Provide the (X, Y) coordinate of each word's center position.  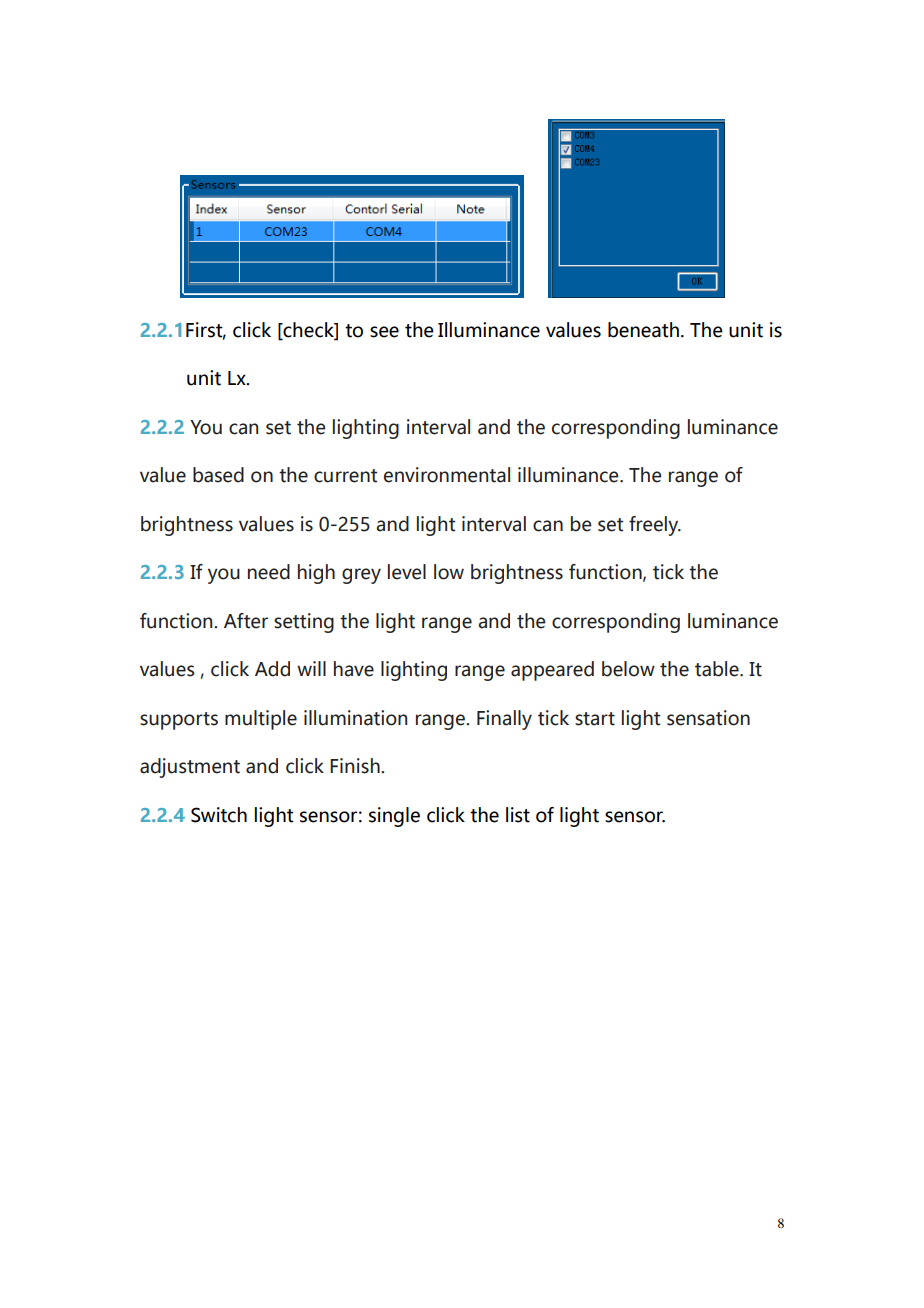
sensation (708, 718)
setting (304, 623)
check (308, 330)
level (407, 572)
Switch (219, 815)
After (246, 621)
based (218, 475)
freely (655, 526)
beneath (643, 330)
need (269, 572)
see (384, 332)
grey (361, 576)
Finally (504, 720)
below (628, 669)
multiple (261, 720)
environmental (447, 475)
